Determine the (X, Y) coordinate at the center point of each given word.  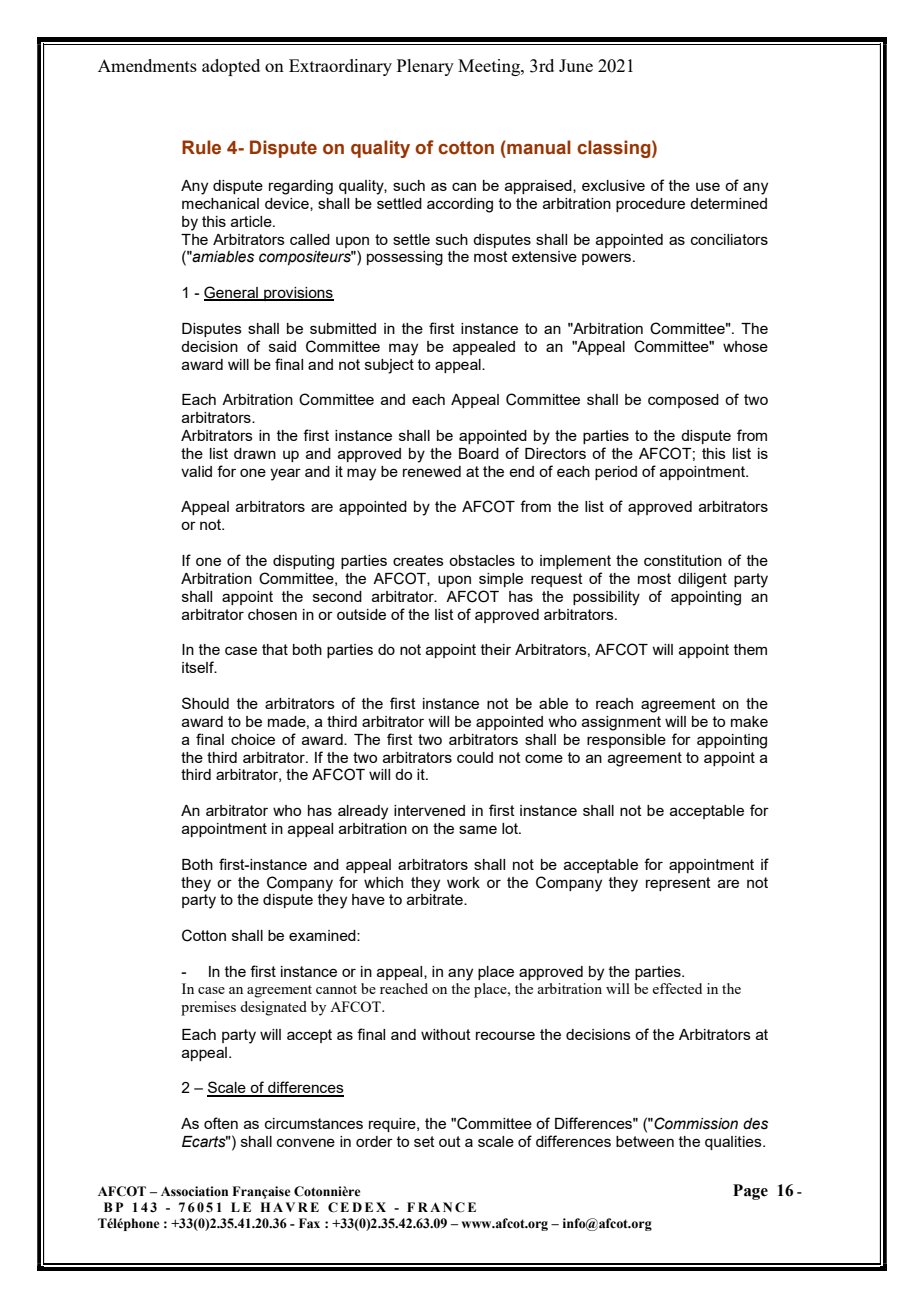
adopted (231, 67)
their (496, 649)
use (708, 186)
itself (199, 667)
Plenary (425, 67)
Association (194, 1191)
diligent (702, 580)
